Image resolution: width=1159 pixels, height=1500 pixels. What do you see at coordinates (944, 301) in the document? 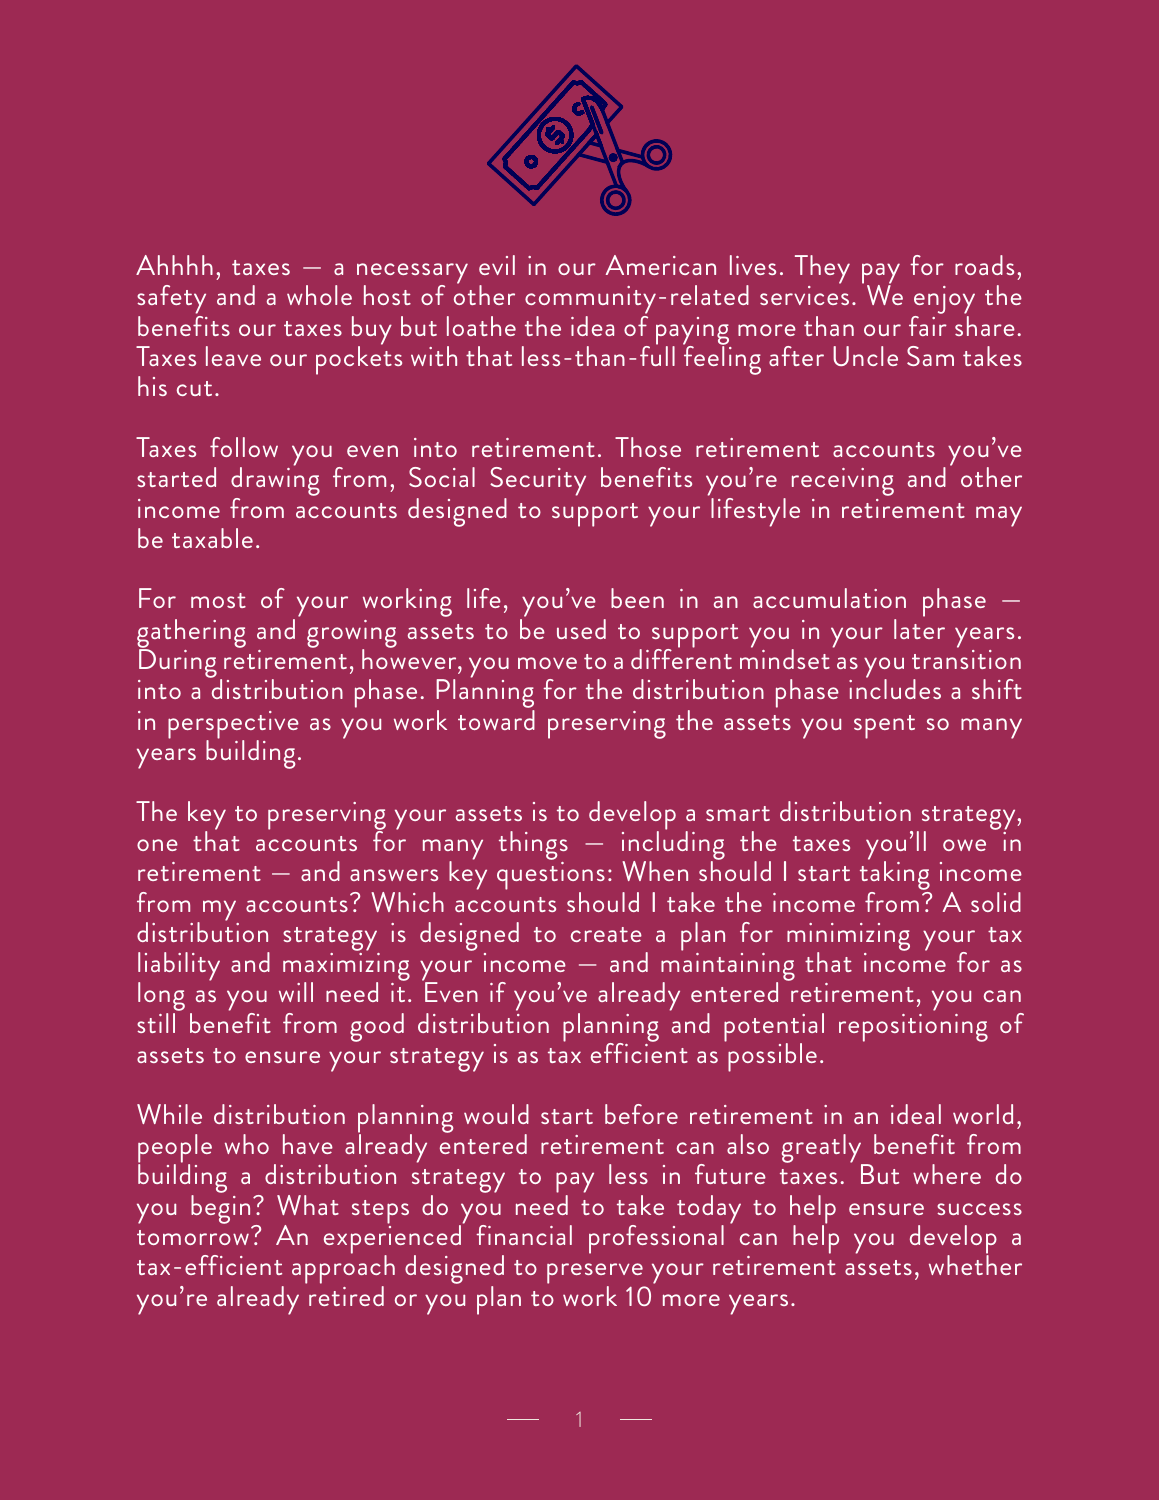
I see `enjoy` at bounding box center [944, 301].
